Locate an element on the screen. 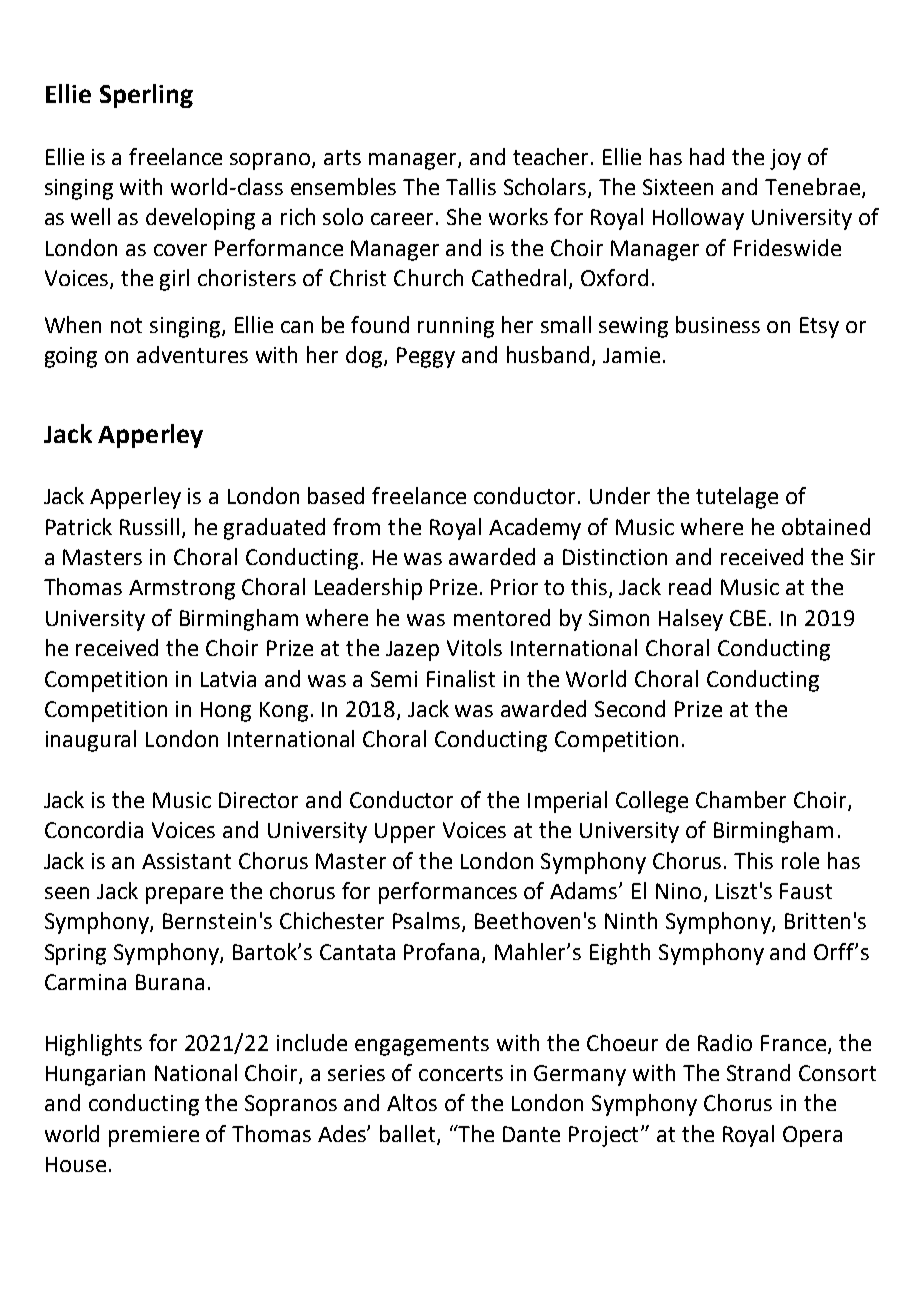 This screenshot has width=924, height=1308. mentored is located at coordinates (502, 617).
